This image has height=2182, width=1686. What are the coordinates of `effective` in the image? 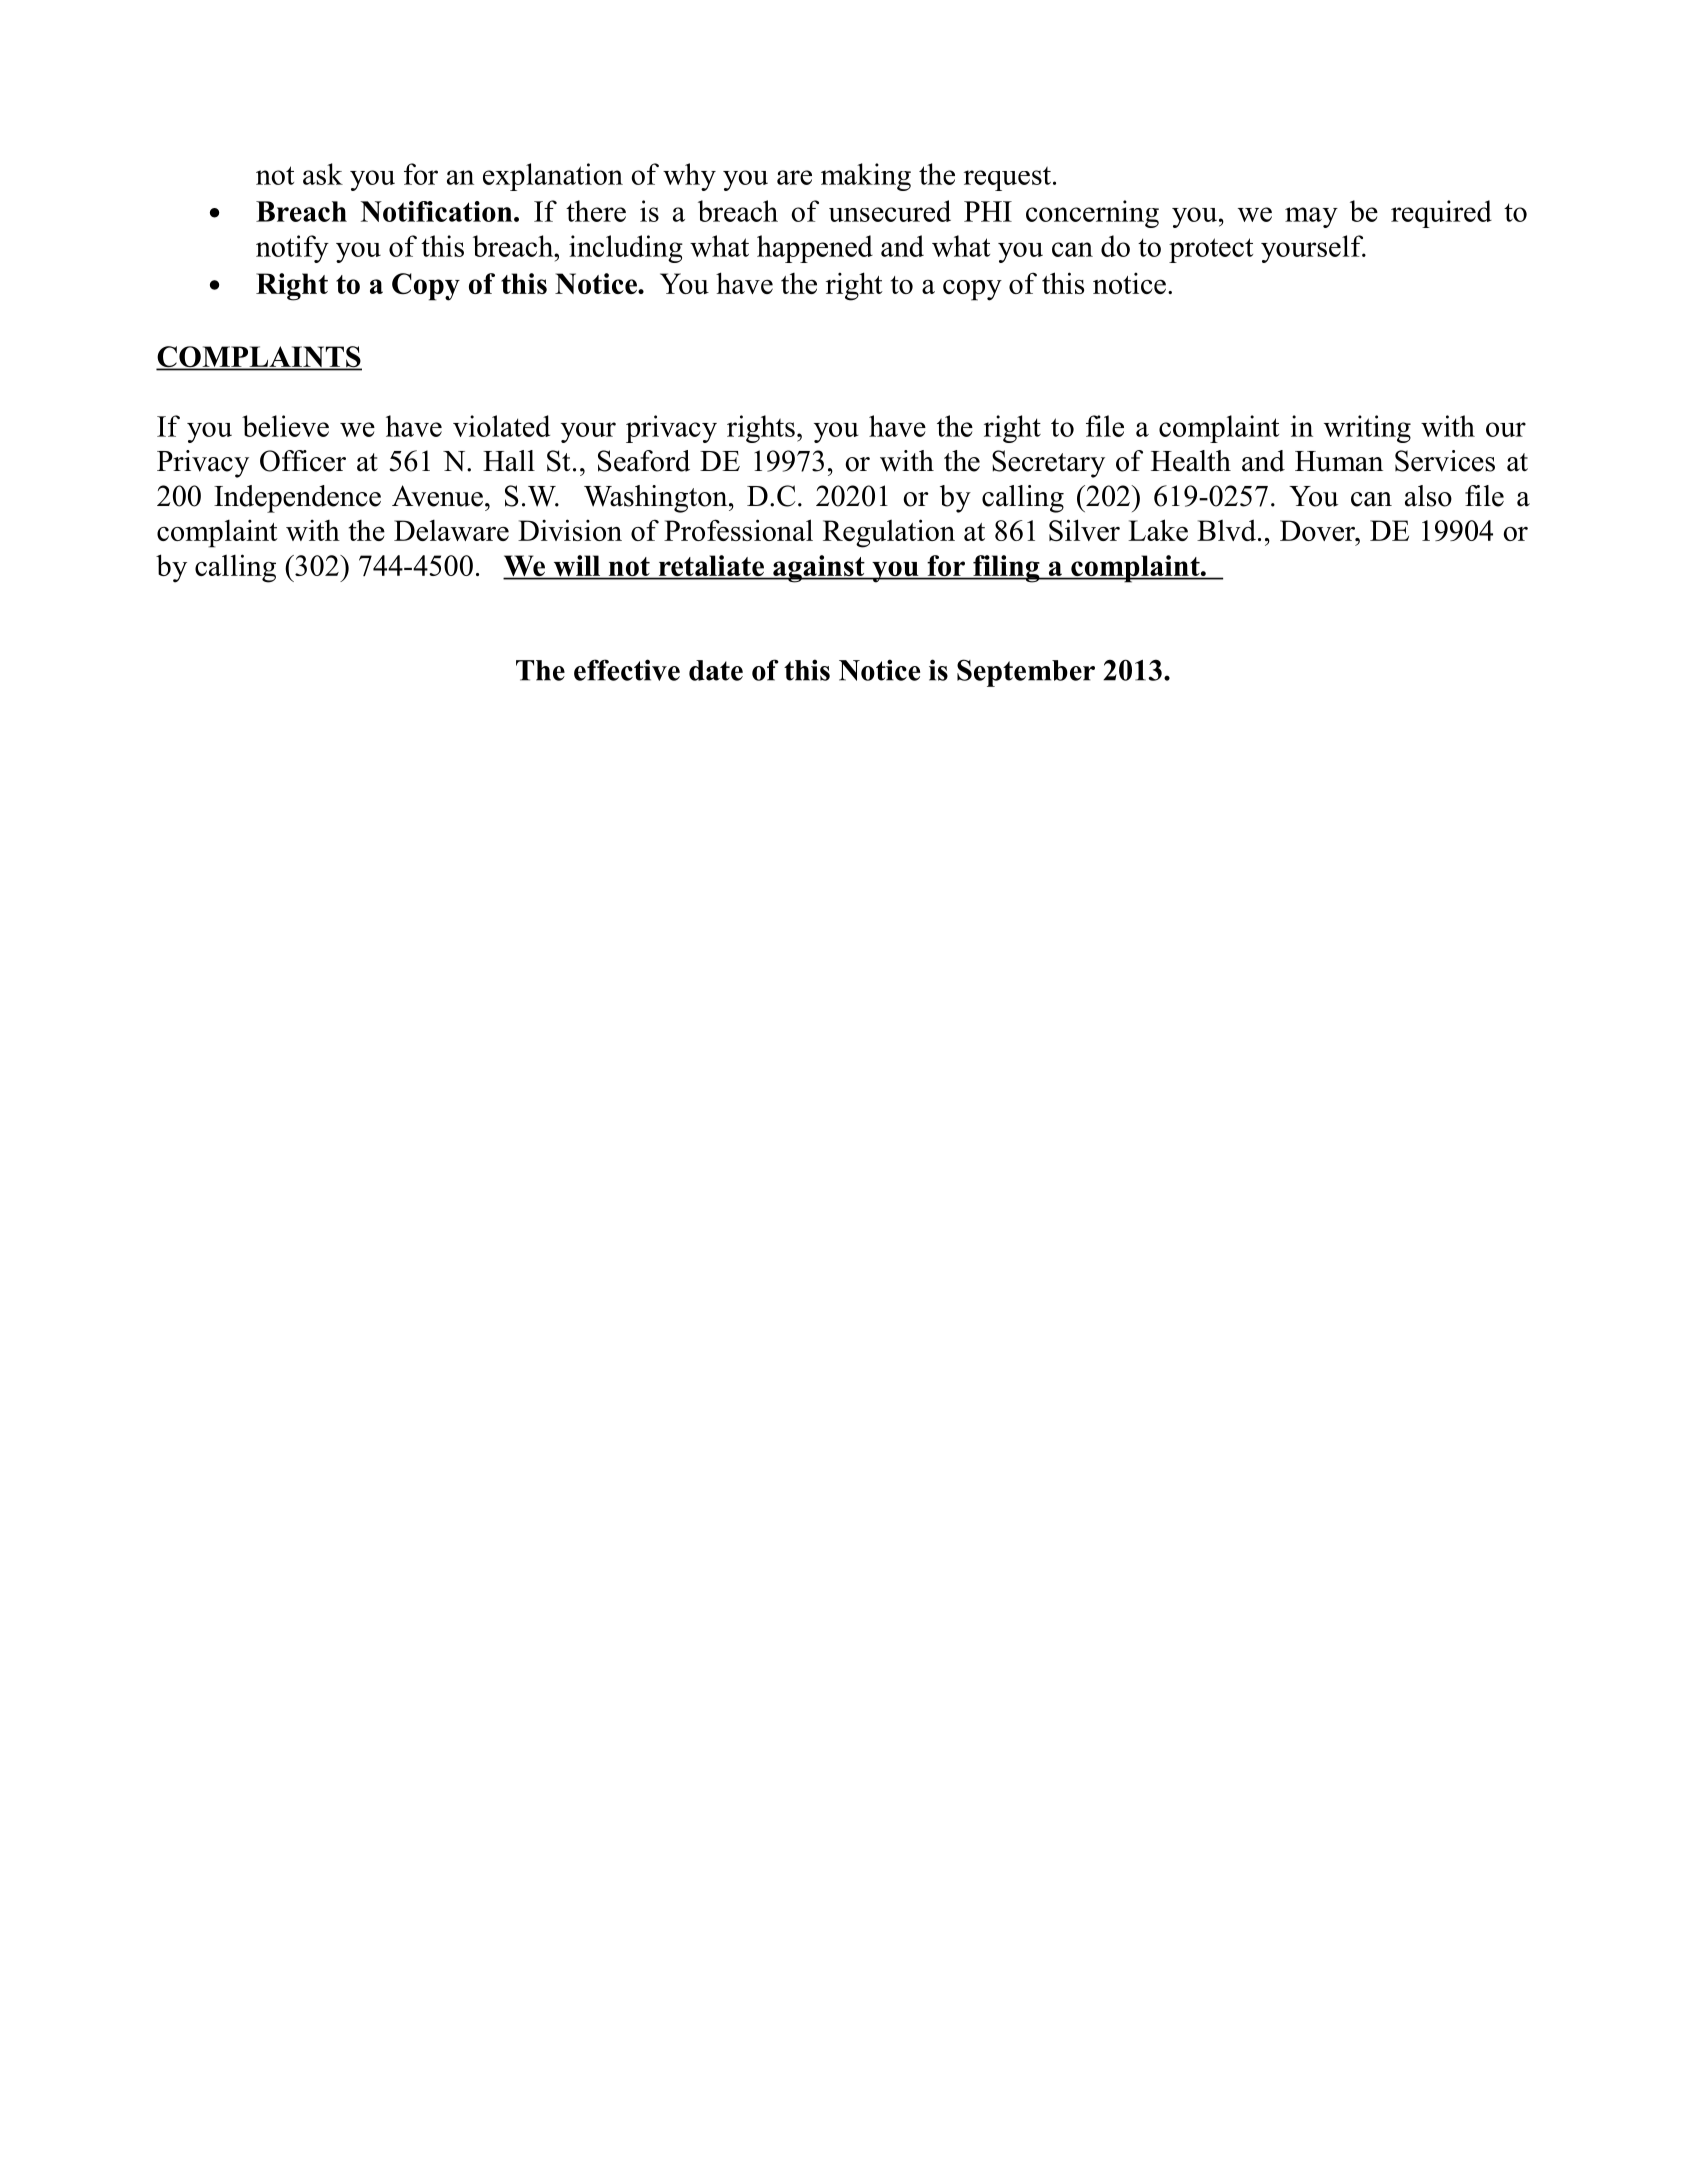 It's located at (627, 670).
